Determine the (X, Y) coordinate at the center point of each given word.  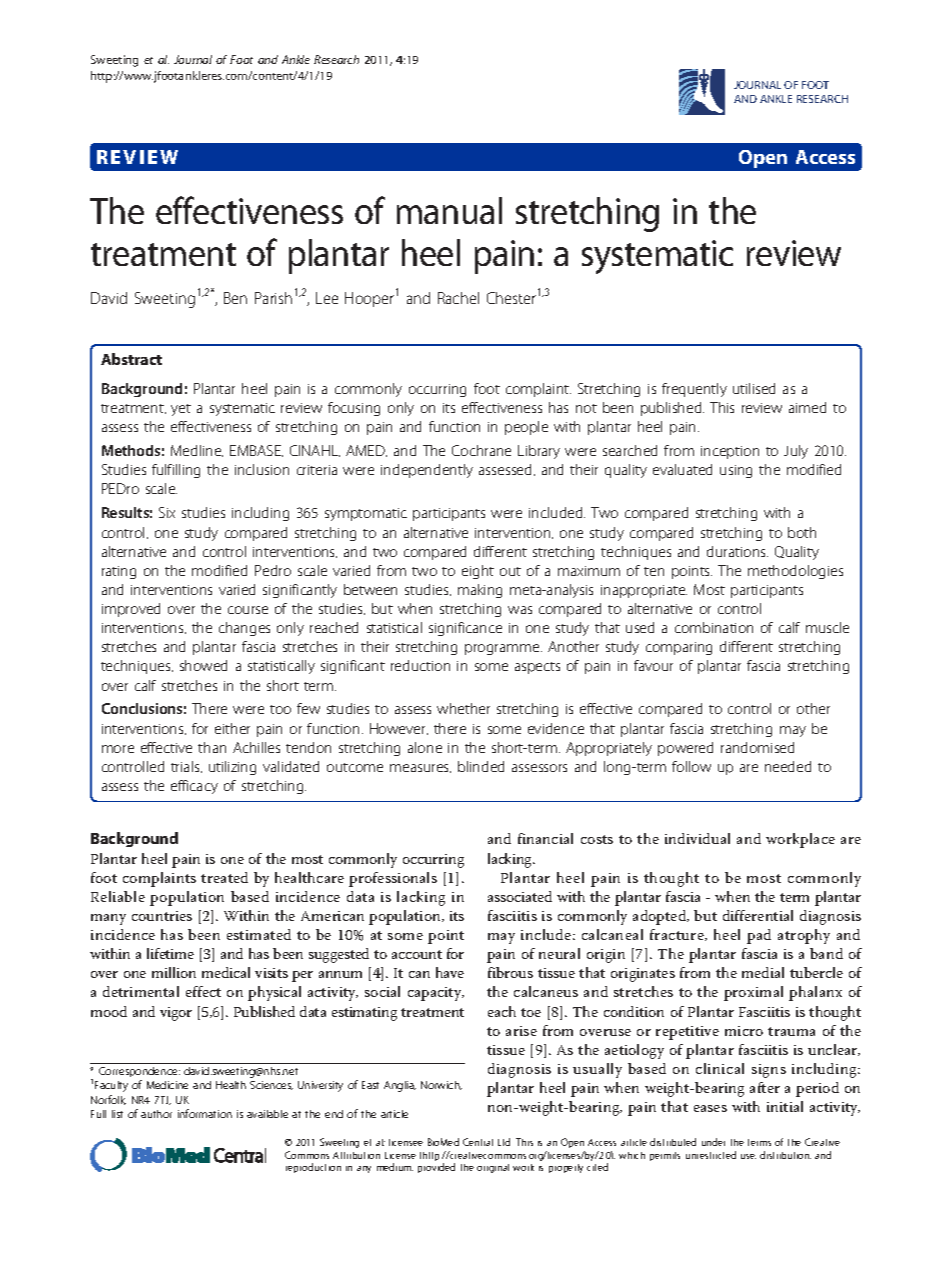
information (205, 1113)
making (480, 591)
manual (449, 210)
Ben (235, 298)
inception (730, 452)
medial (763, 972)
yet (181, 410)
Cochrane (481, 450)
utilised (754, 388)
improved (131, 610)
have (450, 972)
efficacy (194, 787)
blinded (481, 766)
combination (714, 627)
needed (788, 766)
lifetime (170, 953)
